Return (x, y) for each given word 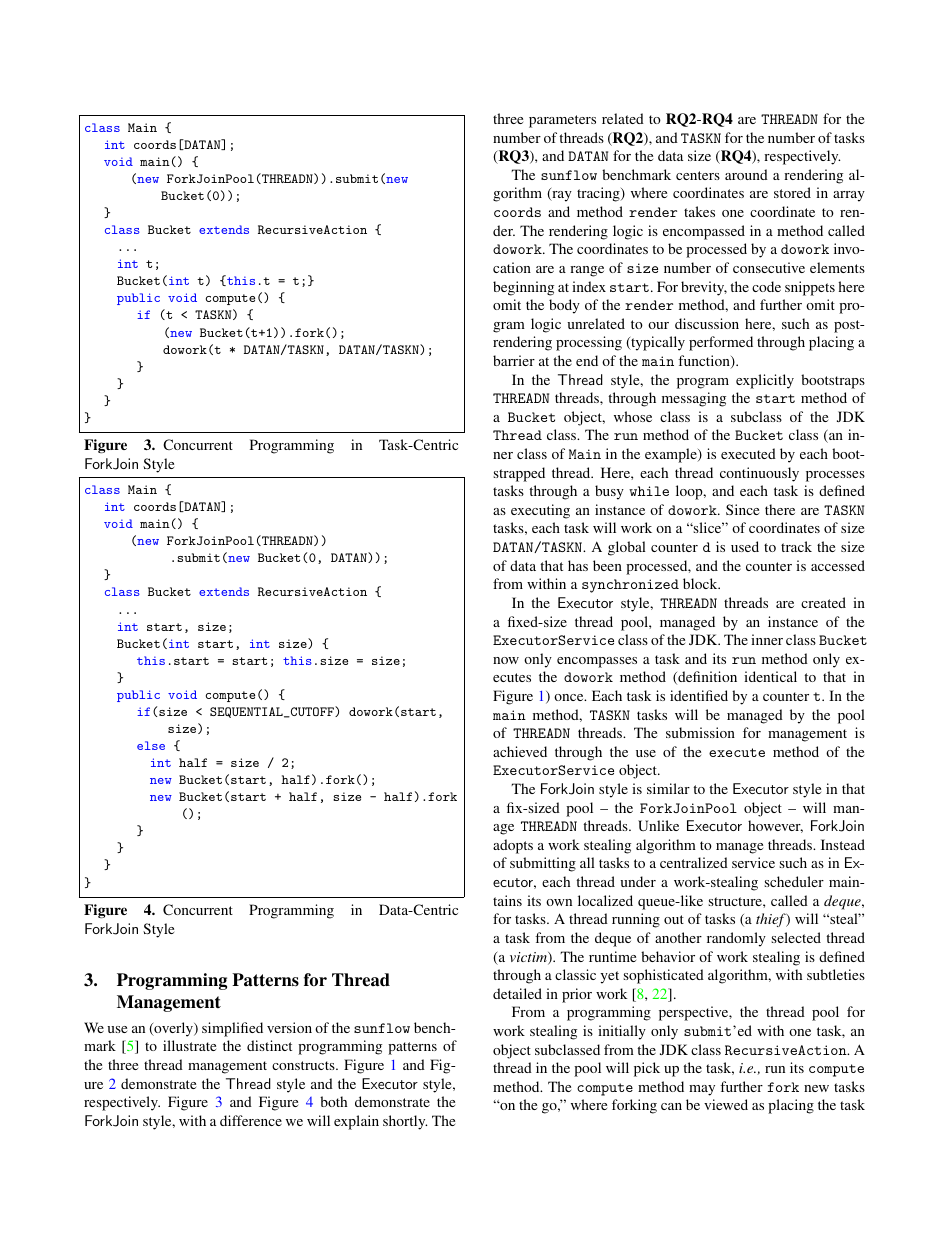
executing (540, 511)
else (151, 745)
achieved (520, 751)
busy (609, 492)
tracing (599, 194)
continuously (759, 474)
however (775, 826)
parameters (562, 121)
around (746, 174)
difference (251, 1120)
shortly (405, 1122)
